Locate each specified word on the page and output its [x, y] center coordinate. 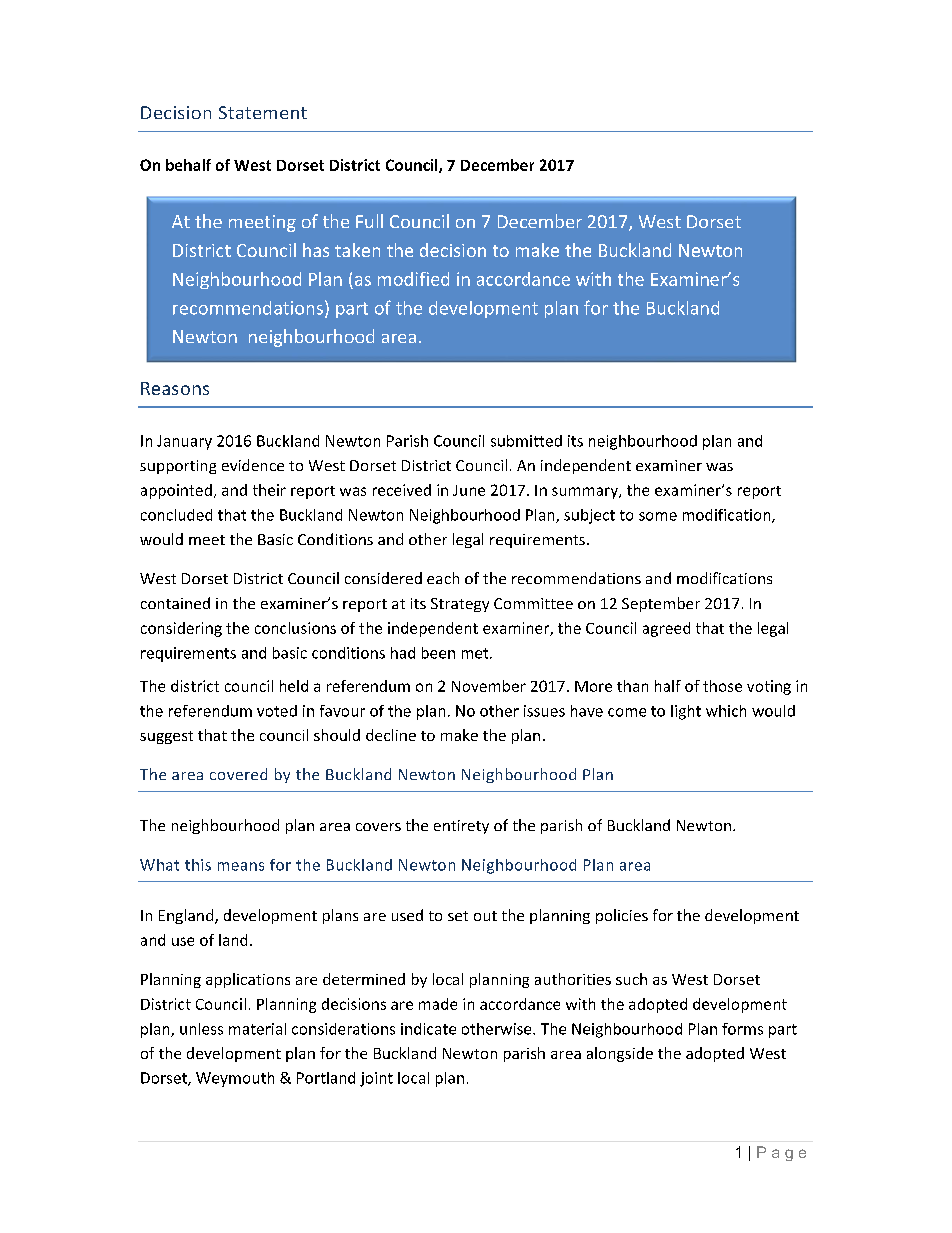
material [257, 1029]
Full [369, 221]
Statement [263, 112]
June [469, 490]
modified [413, 279]
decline [391, 735]
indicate [428, 1029]
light [686, 712]
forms [742, 1029]
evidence [253, 465]
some [658, 516]
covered [238, 774]
